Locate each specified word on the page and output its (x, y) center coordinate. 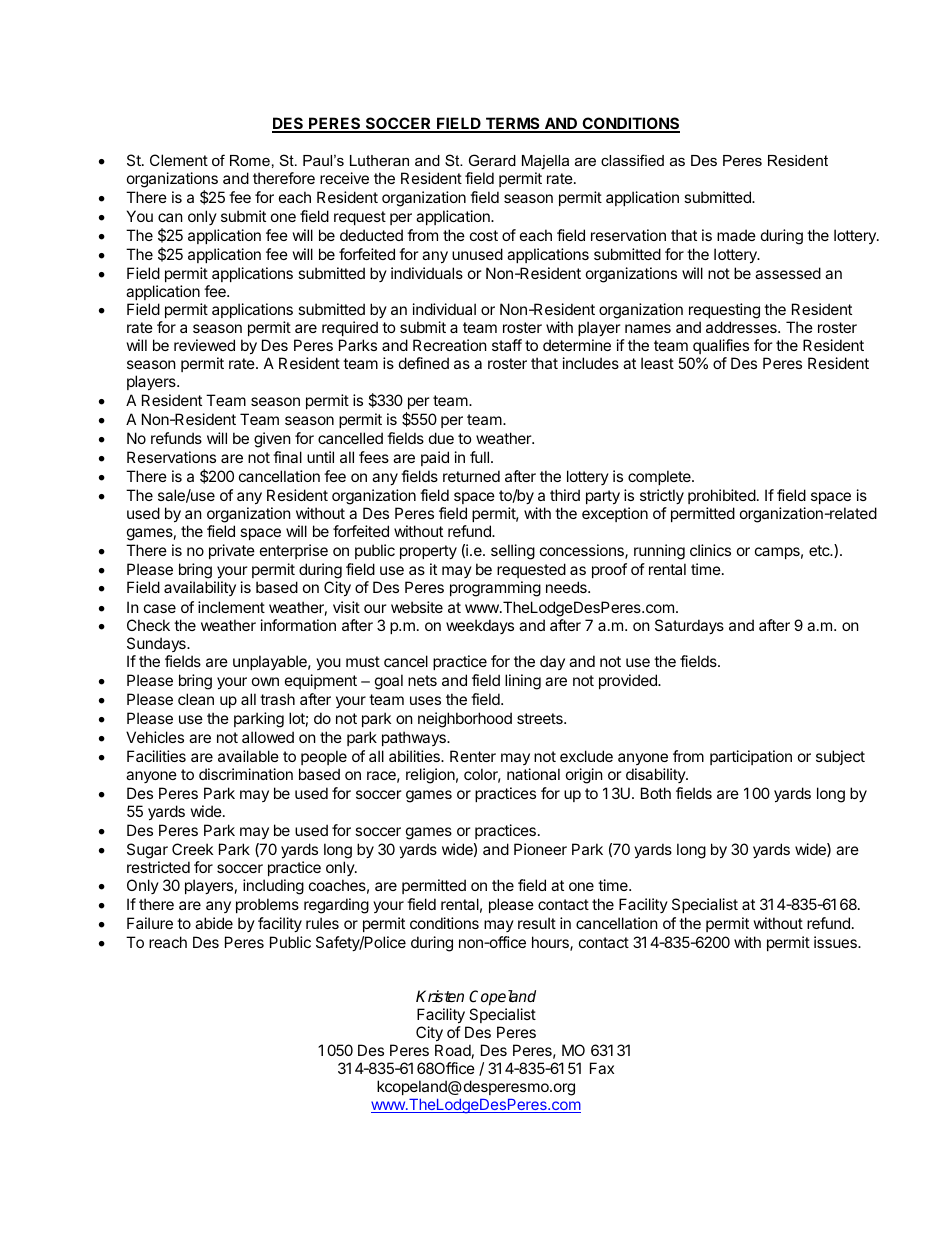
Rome (250, 160)
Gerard (492, 160)
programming (495, 589)
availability (200, 588)
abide (214, 923)
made (736, 235)
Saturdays (689, 626)
